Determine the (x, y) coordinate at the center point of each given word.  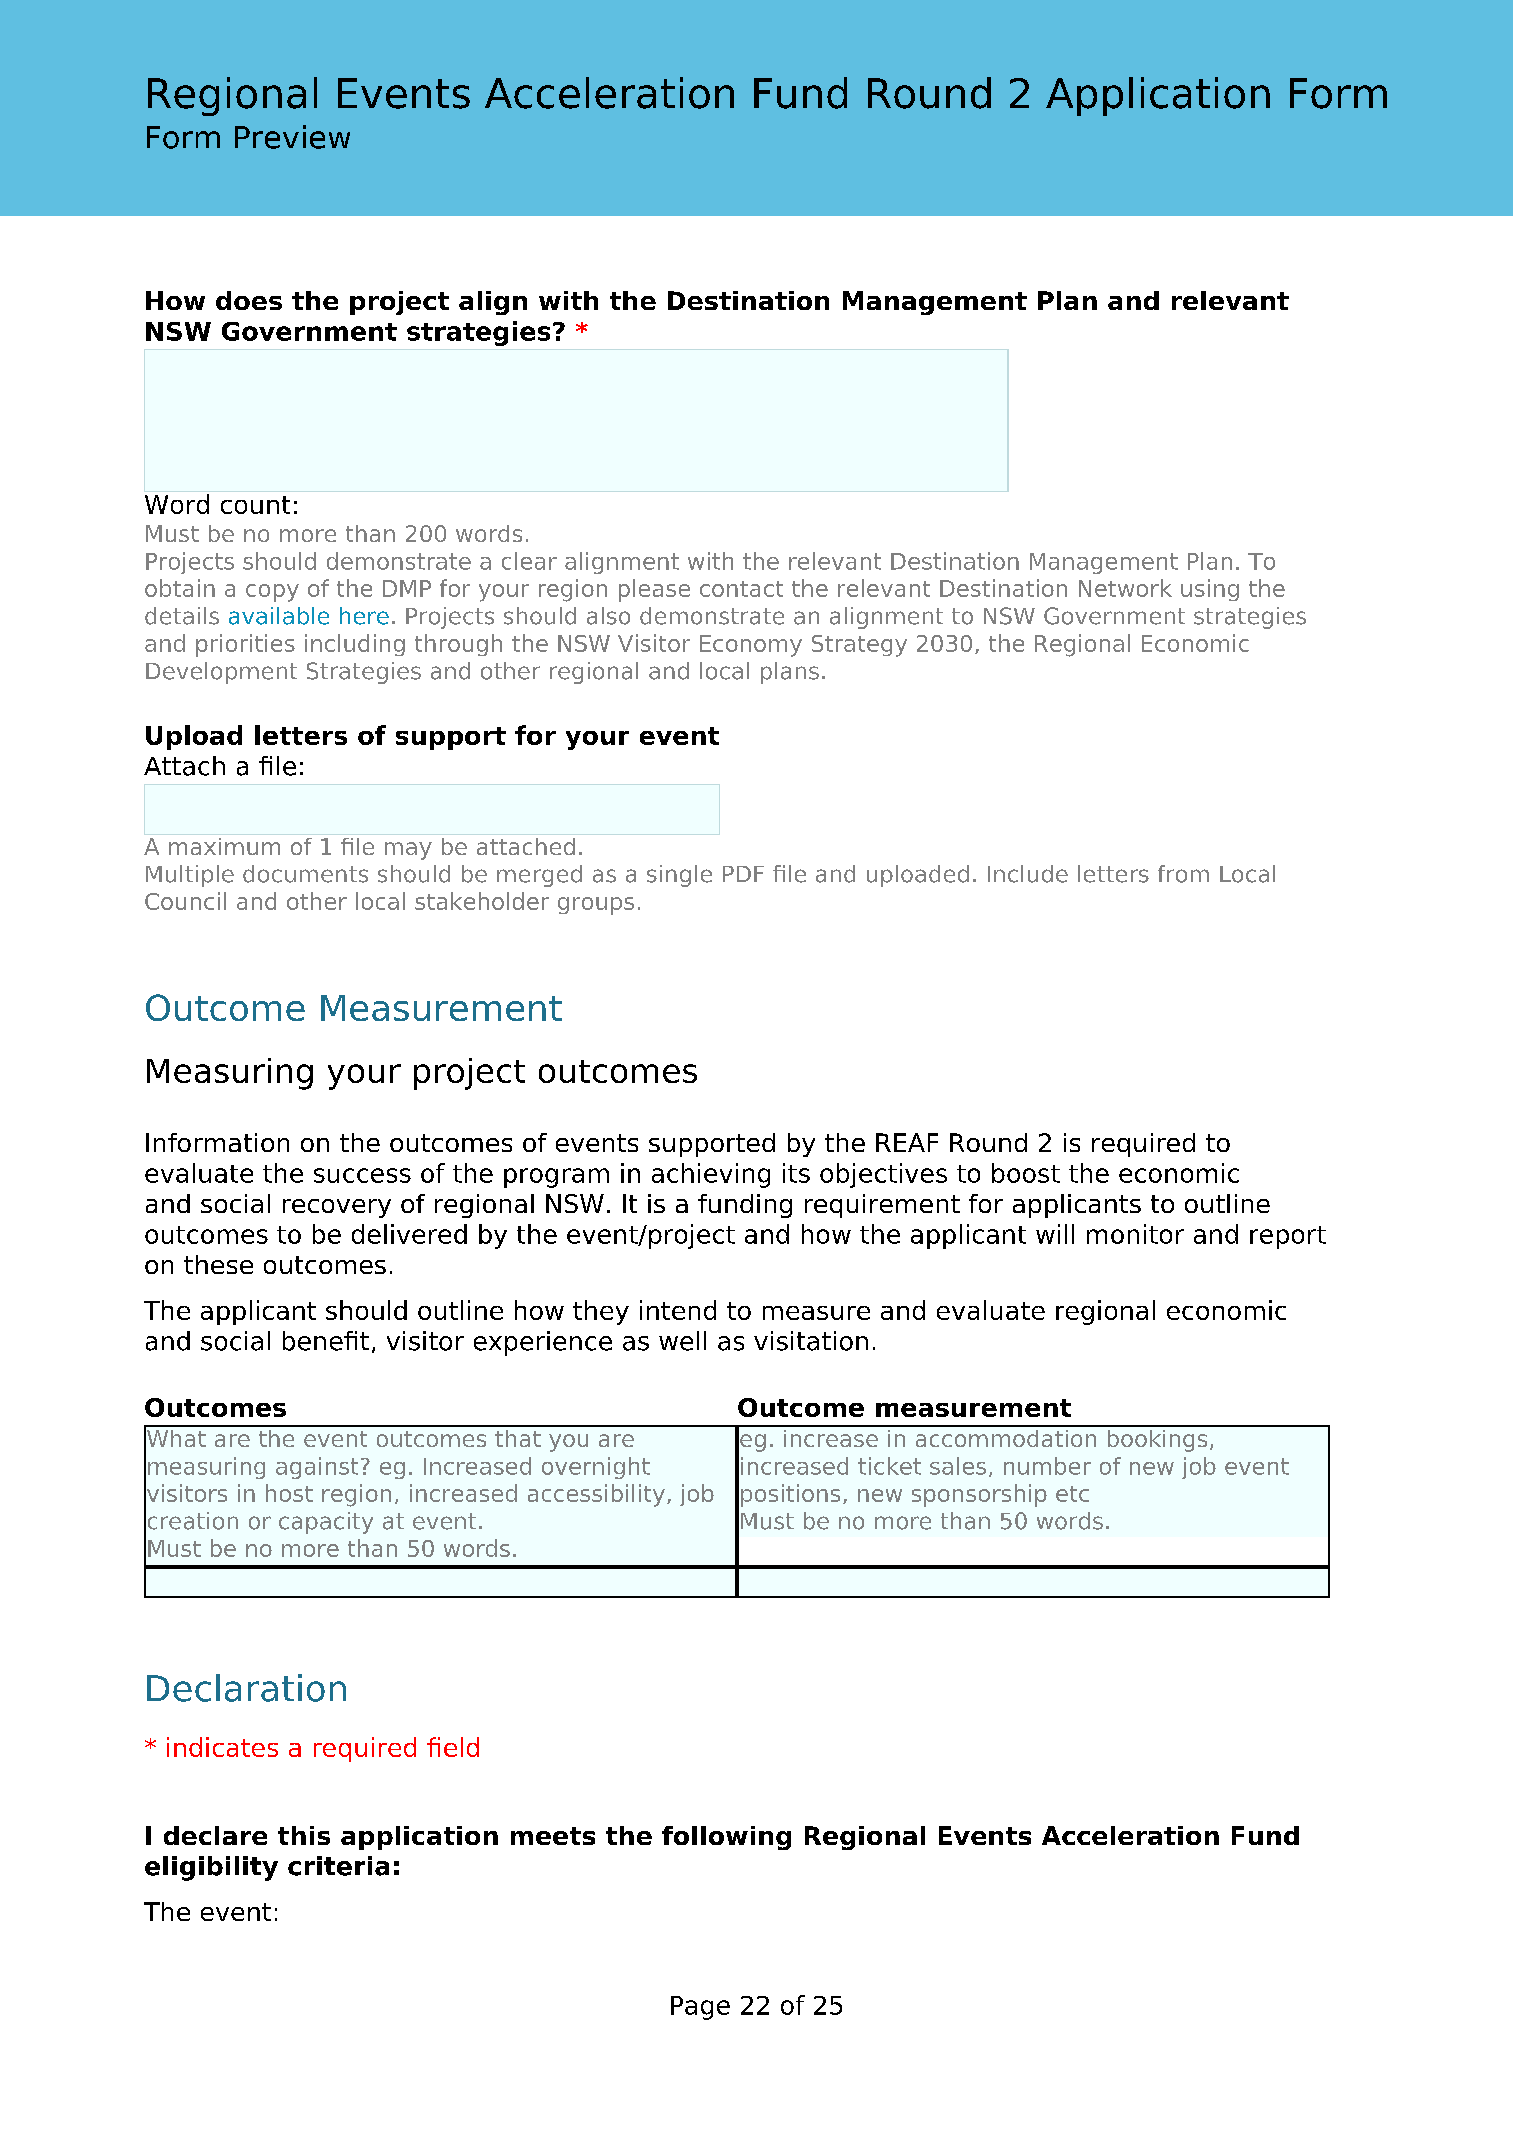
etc (1072, 1494)
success (362, 1175)
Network (1125, 588)
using (1210, 590)
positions (790, 1495)
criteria (338, 1866)
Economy (751, 646)
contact (741, 589)
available (279, 616)
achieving (711, 1175)
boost (1026, 1173)
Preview (292, 137)
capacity (326, 1523)
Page (700, 2008)
